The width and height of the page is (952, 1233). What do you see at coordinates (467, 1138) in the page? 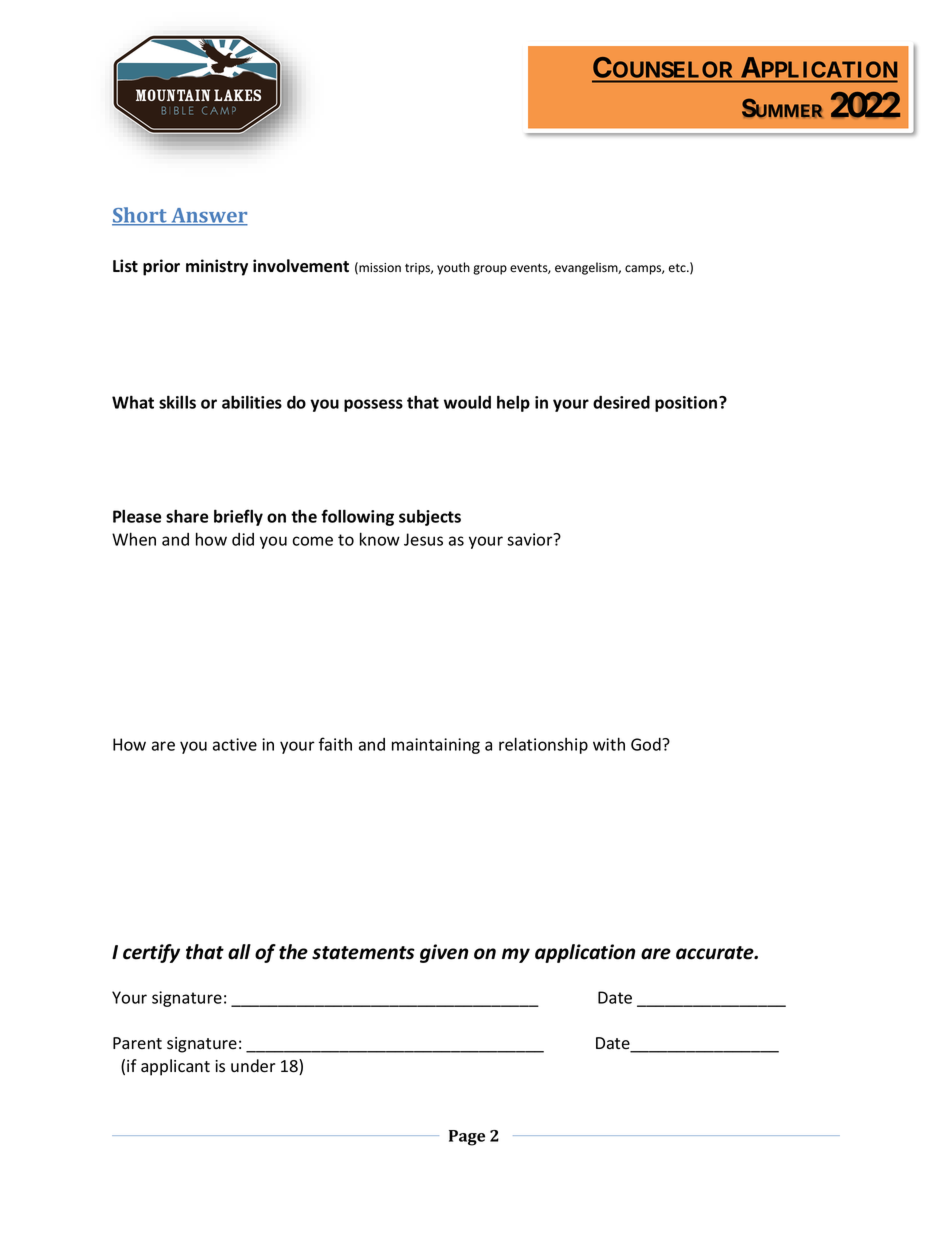
I see `Page` at bounding box center [467, 1138].
